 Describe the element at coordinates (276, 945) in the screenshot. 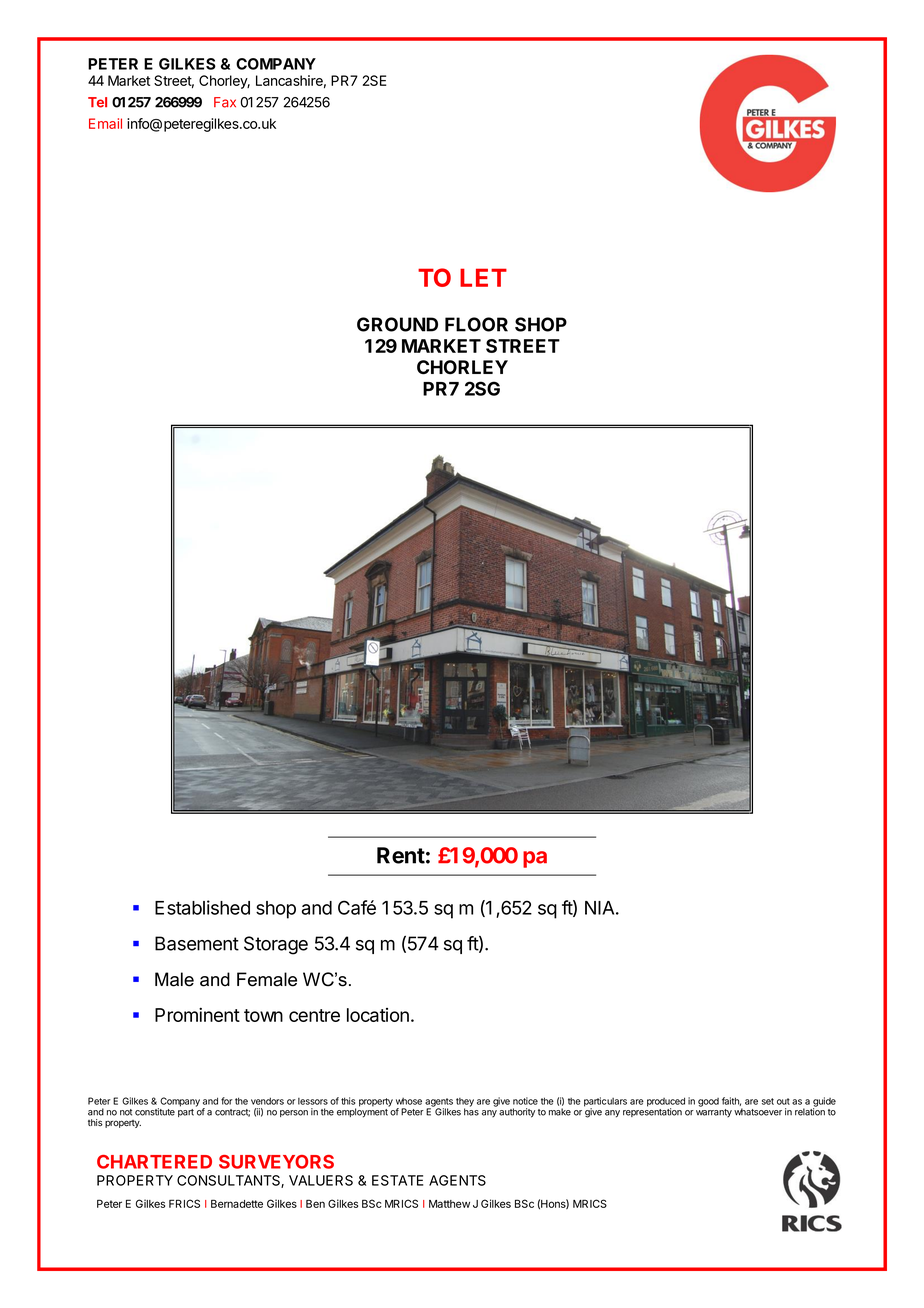

I see `Storage` at that location.
